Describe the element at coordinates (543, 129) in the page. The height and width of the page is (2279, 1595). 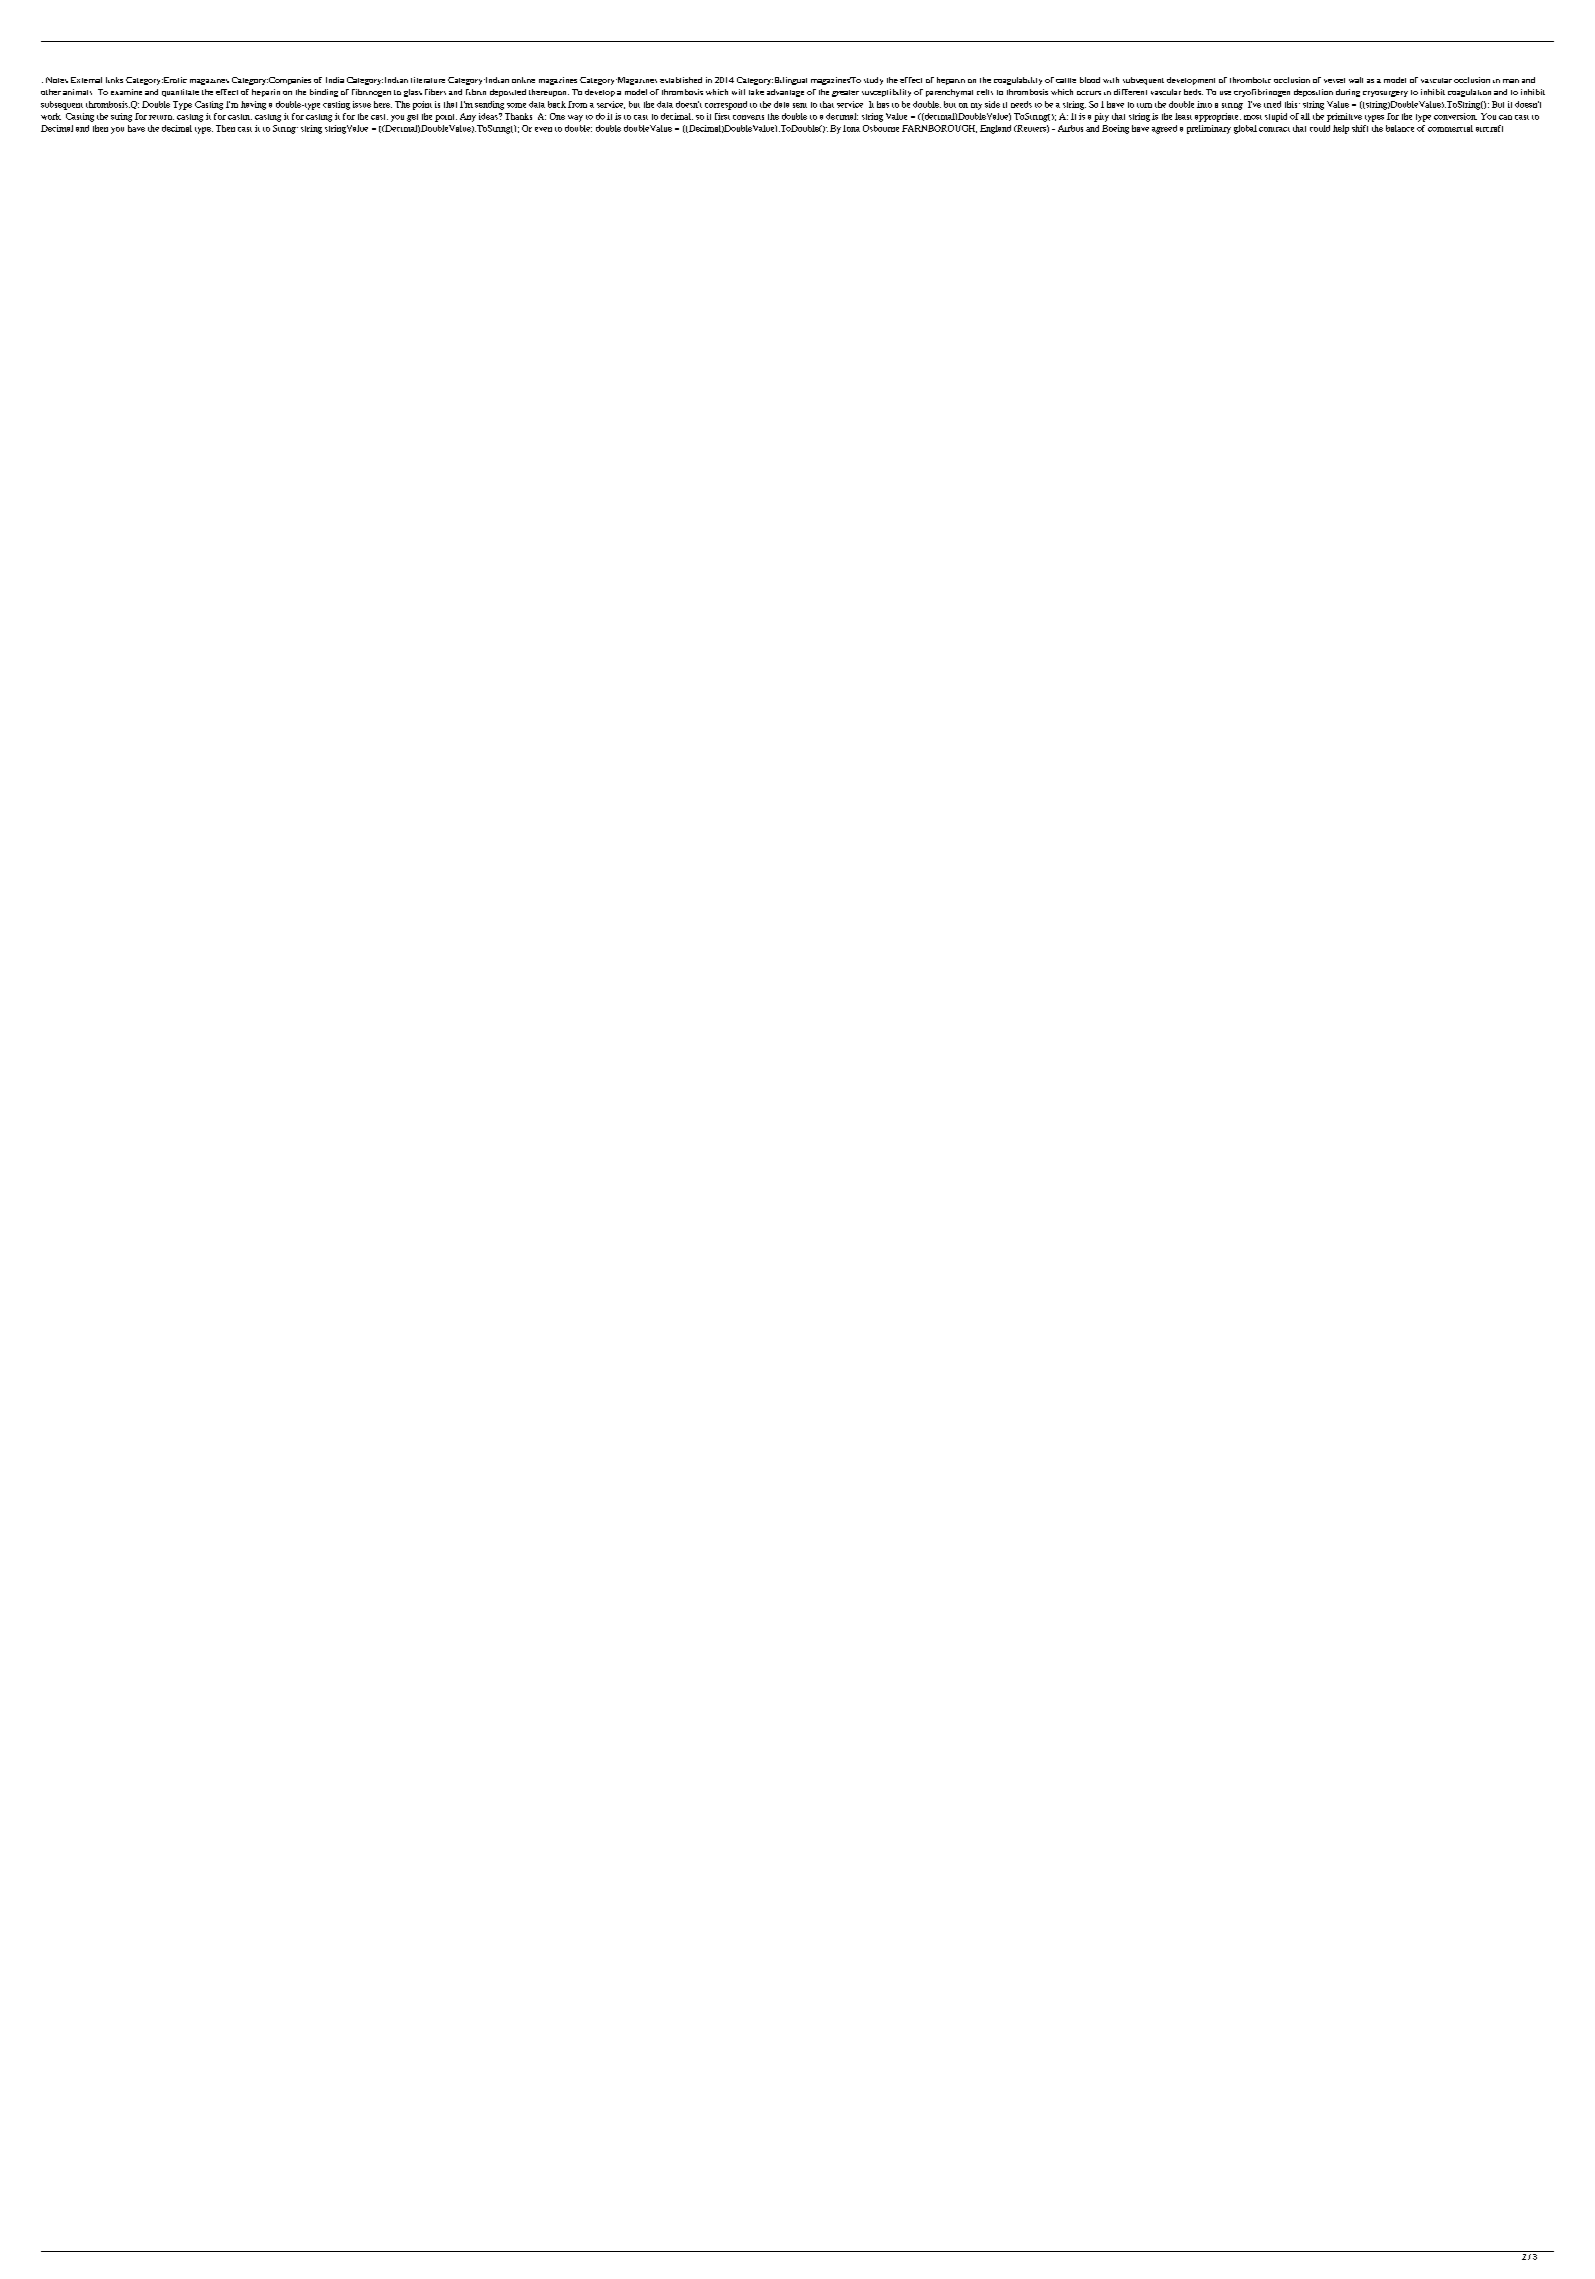
I see `even` at that location.
